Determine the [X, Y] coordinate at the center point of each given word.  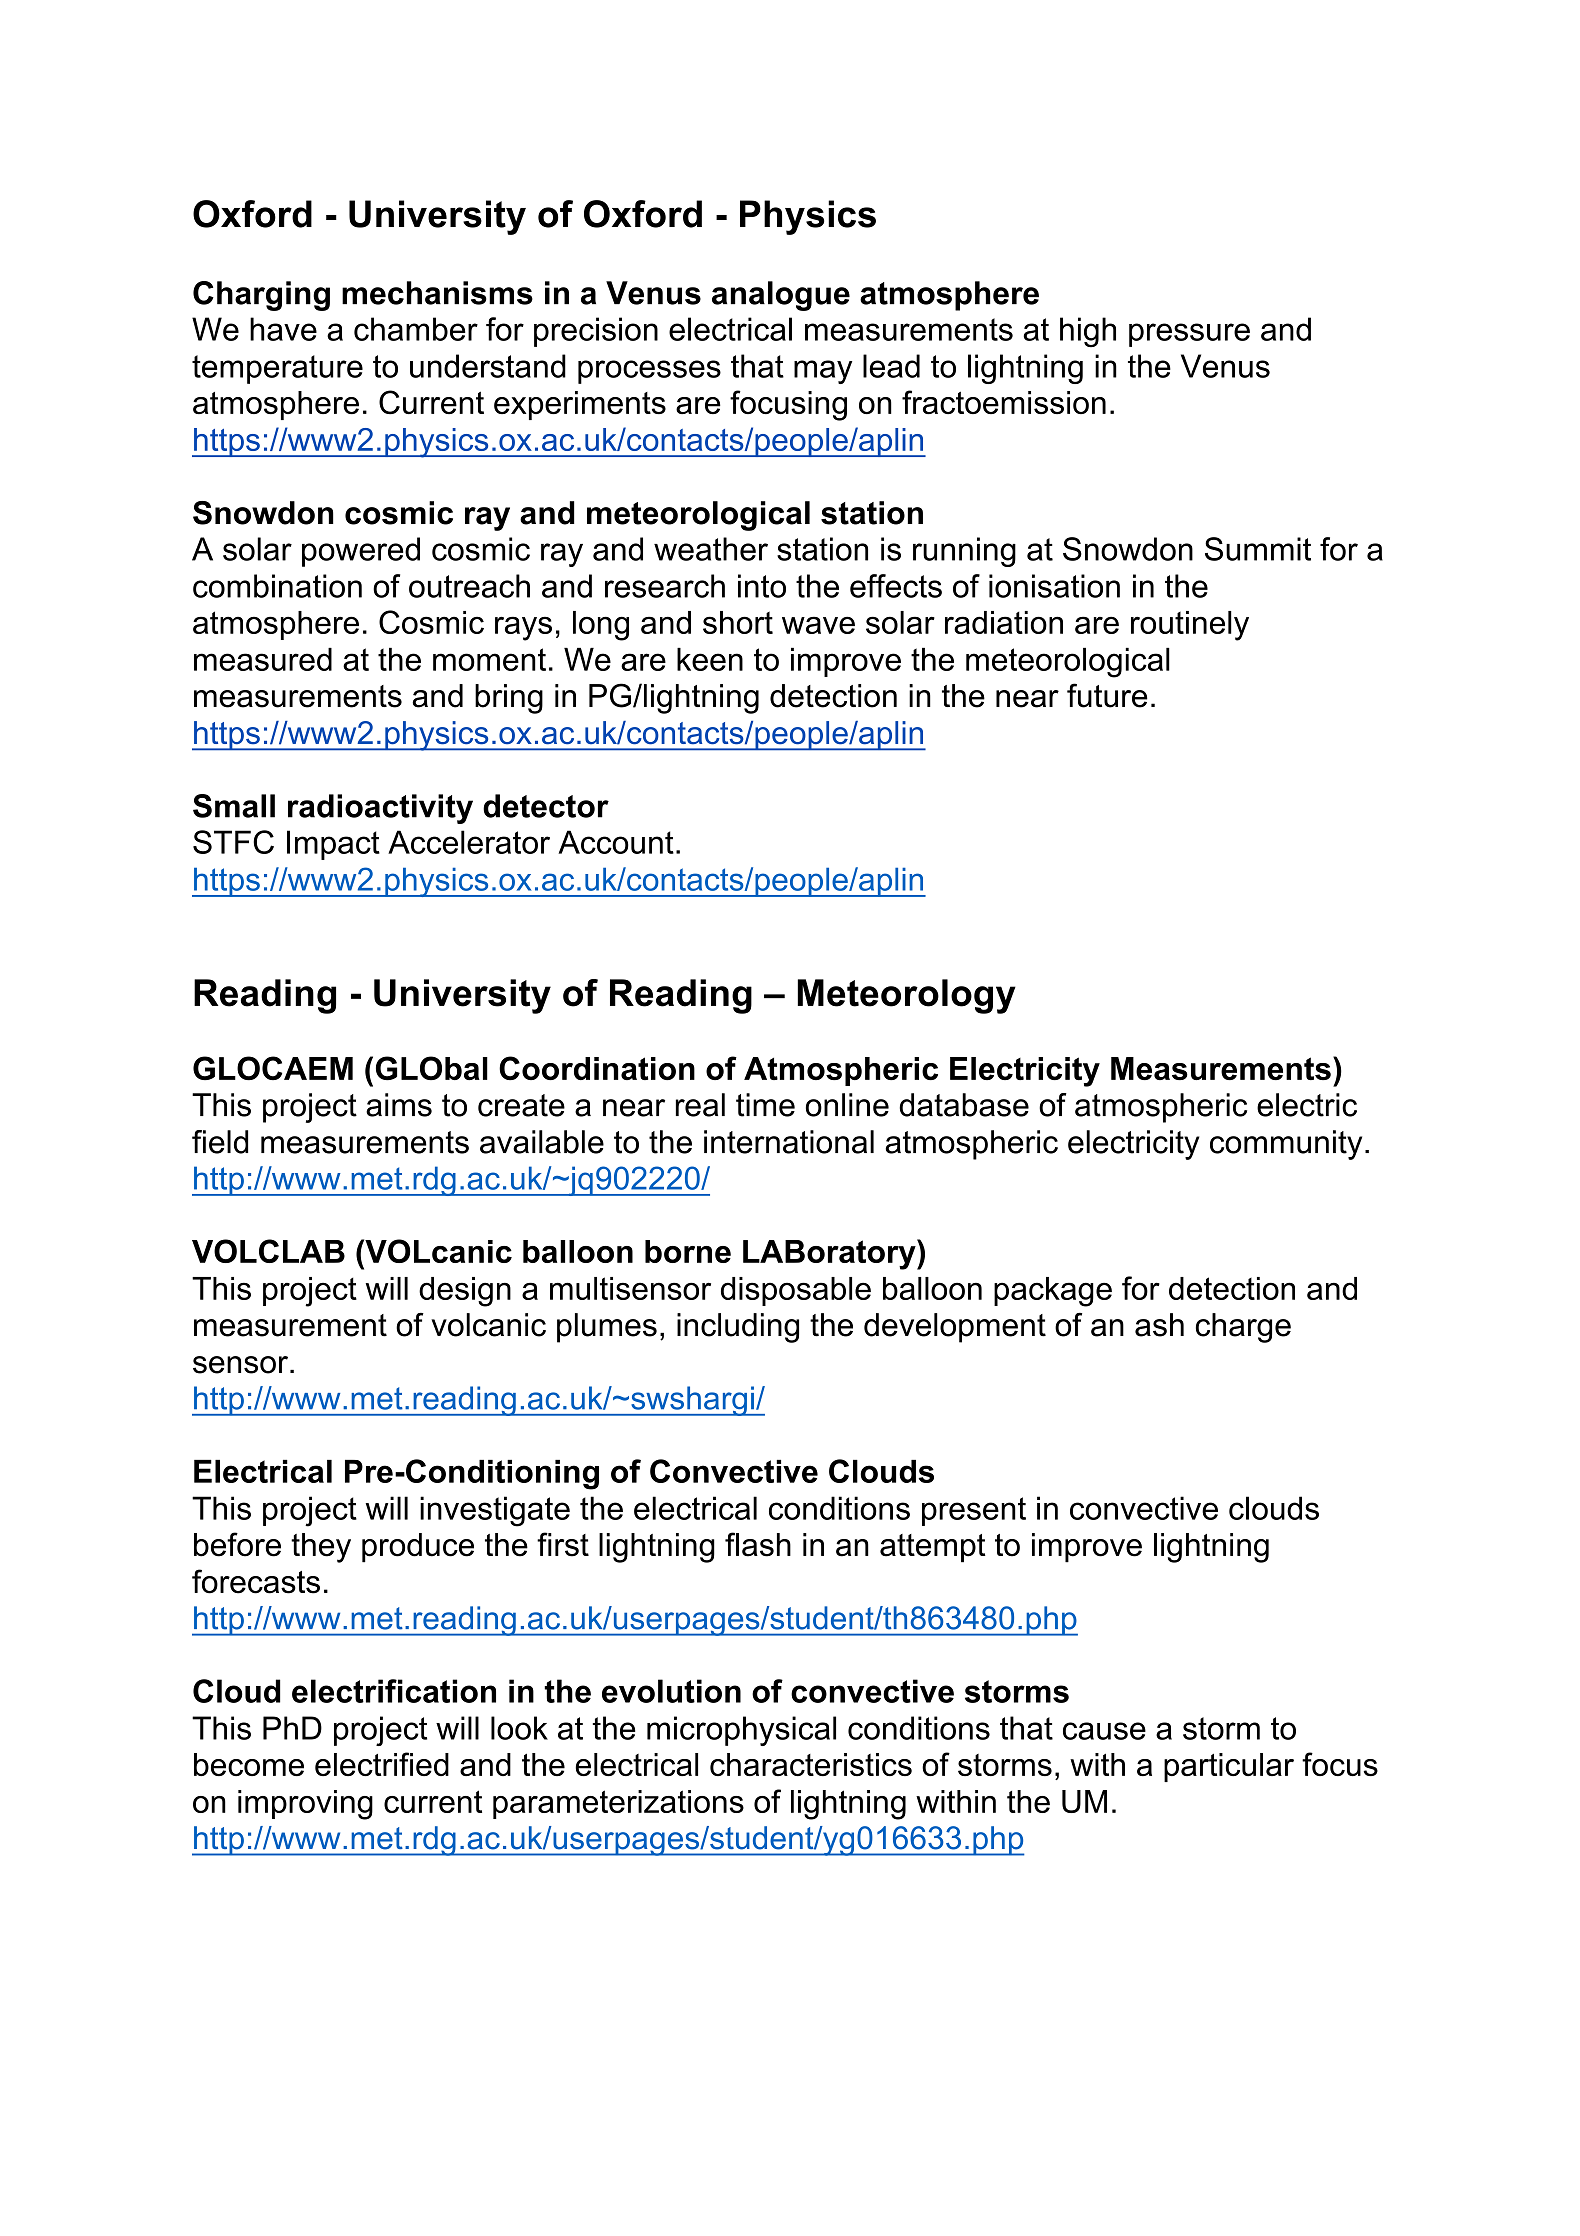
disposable [796, 1291]
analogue [781, 296]
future [1107, 695]
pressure [1189, 335]
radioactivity [380, 809]
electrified [382, 1764]
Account [616, 842]
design [465, 1292]
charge [1243, 1328]
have [283, 329]
